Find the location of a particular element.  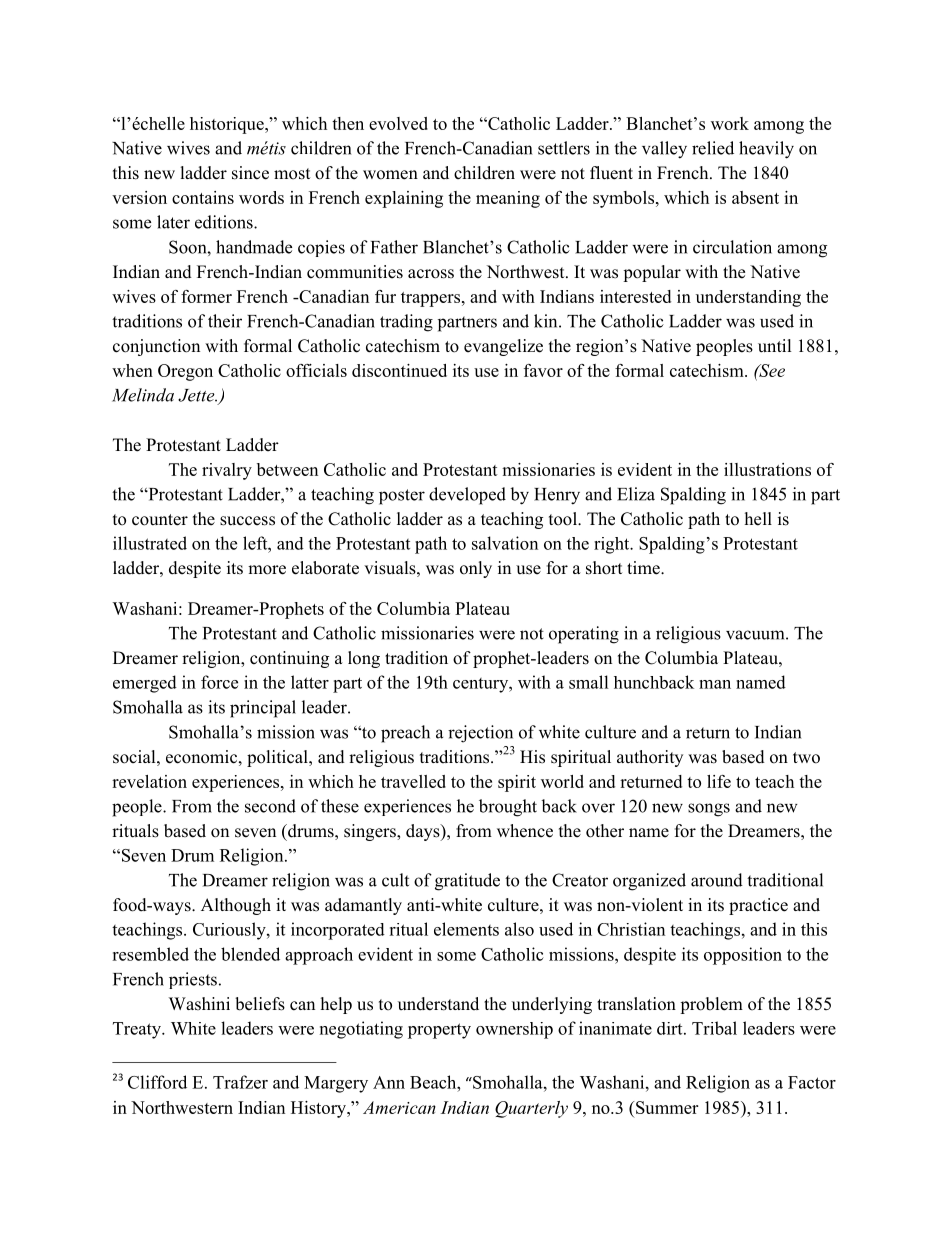

Clifford is located at coordinates (157, 1082).
